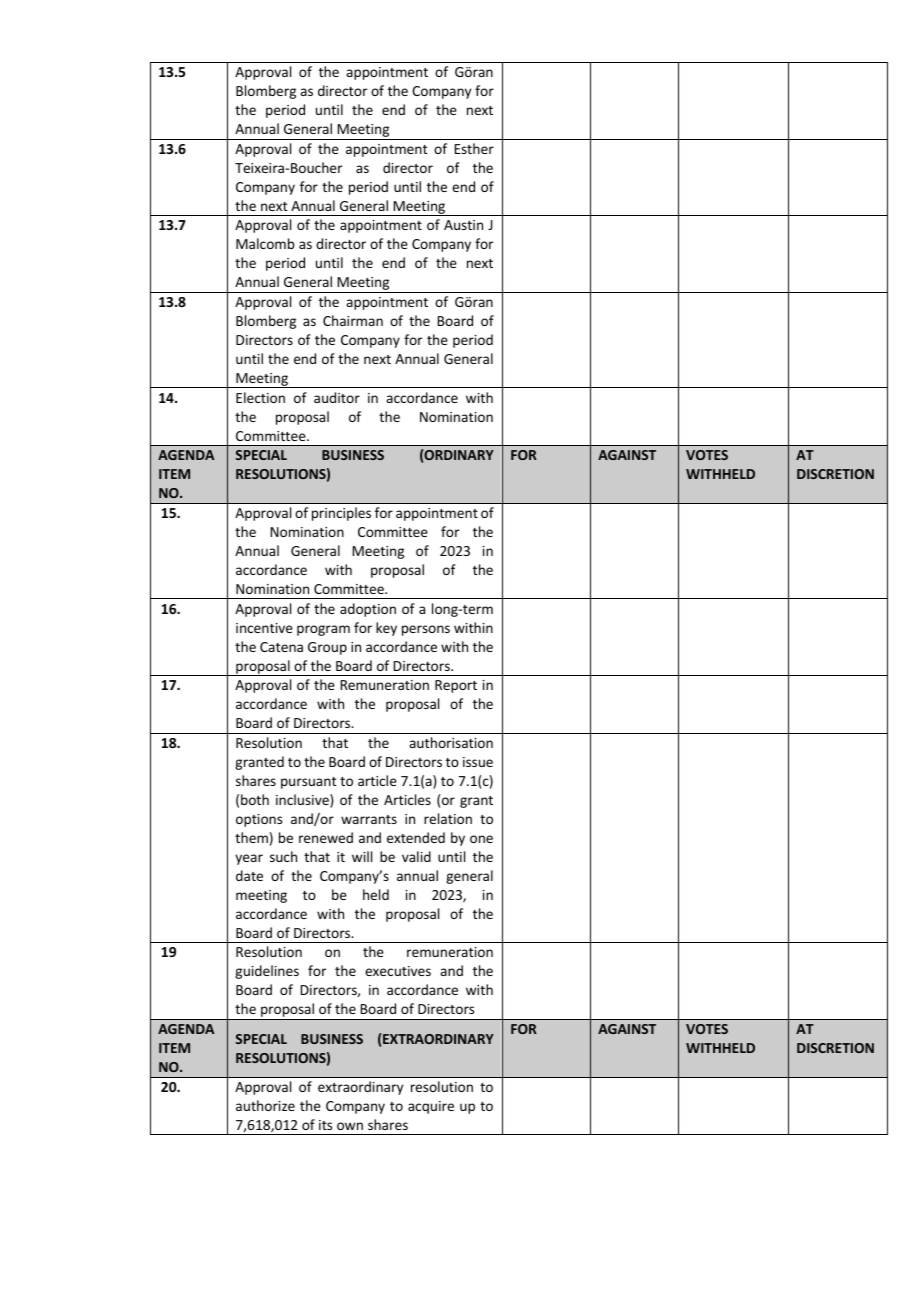 The image size is (924, 1308). Describe the element at coordinates (264, 628) in the screenshot. I see `incentive` at that location.
